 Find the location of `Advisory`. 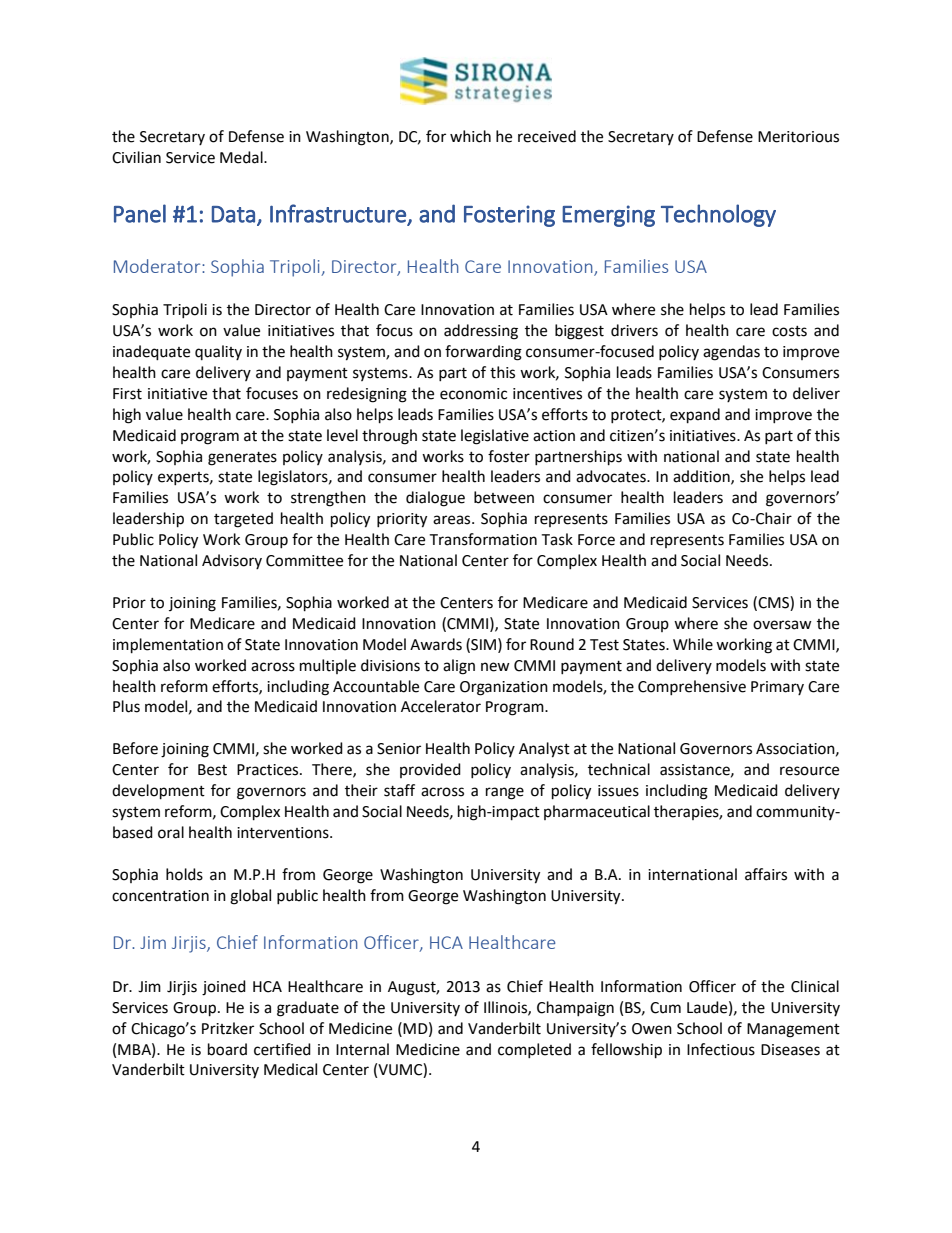

Advisory is located at coordinates (232, 561).
